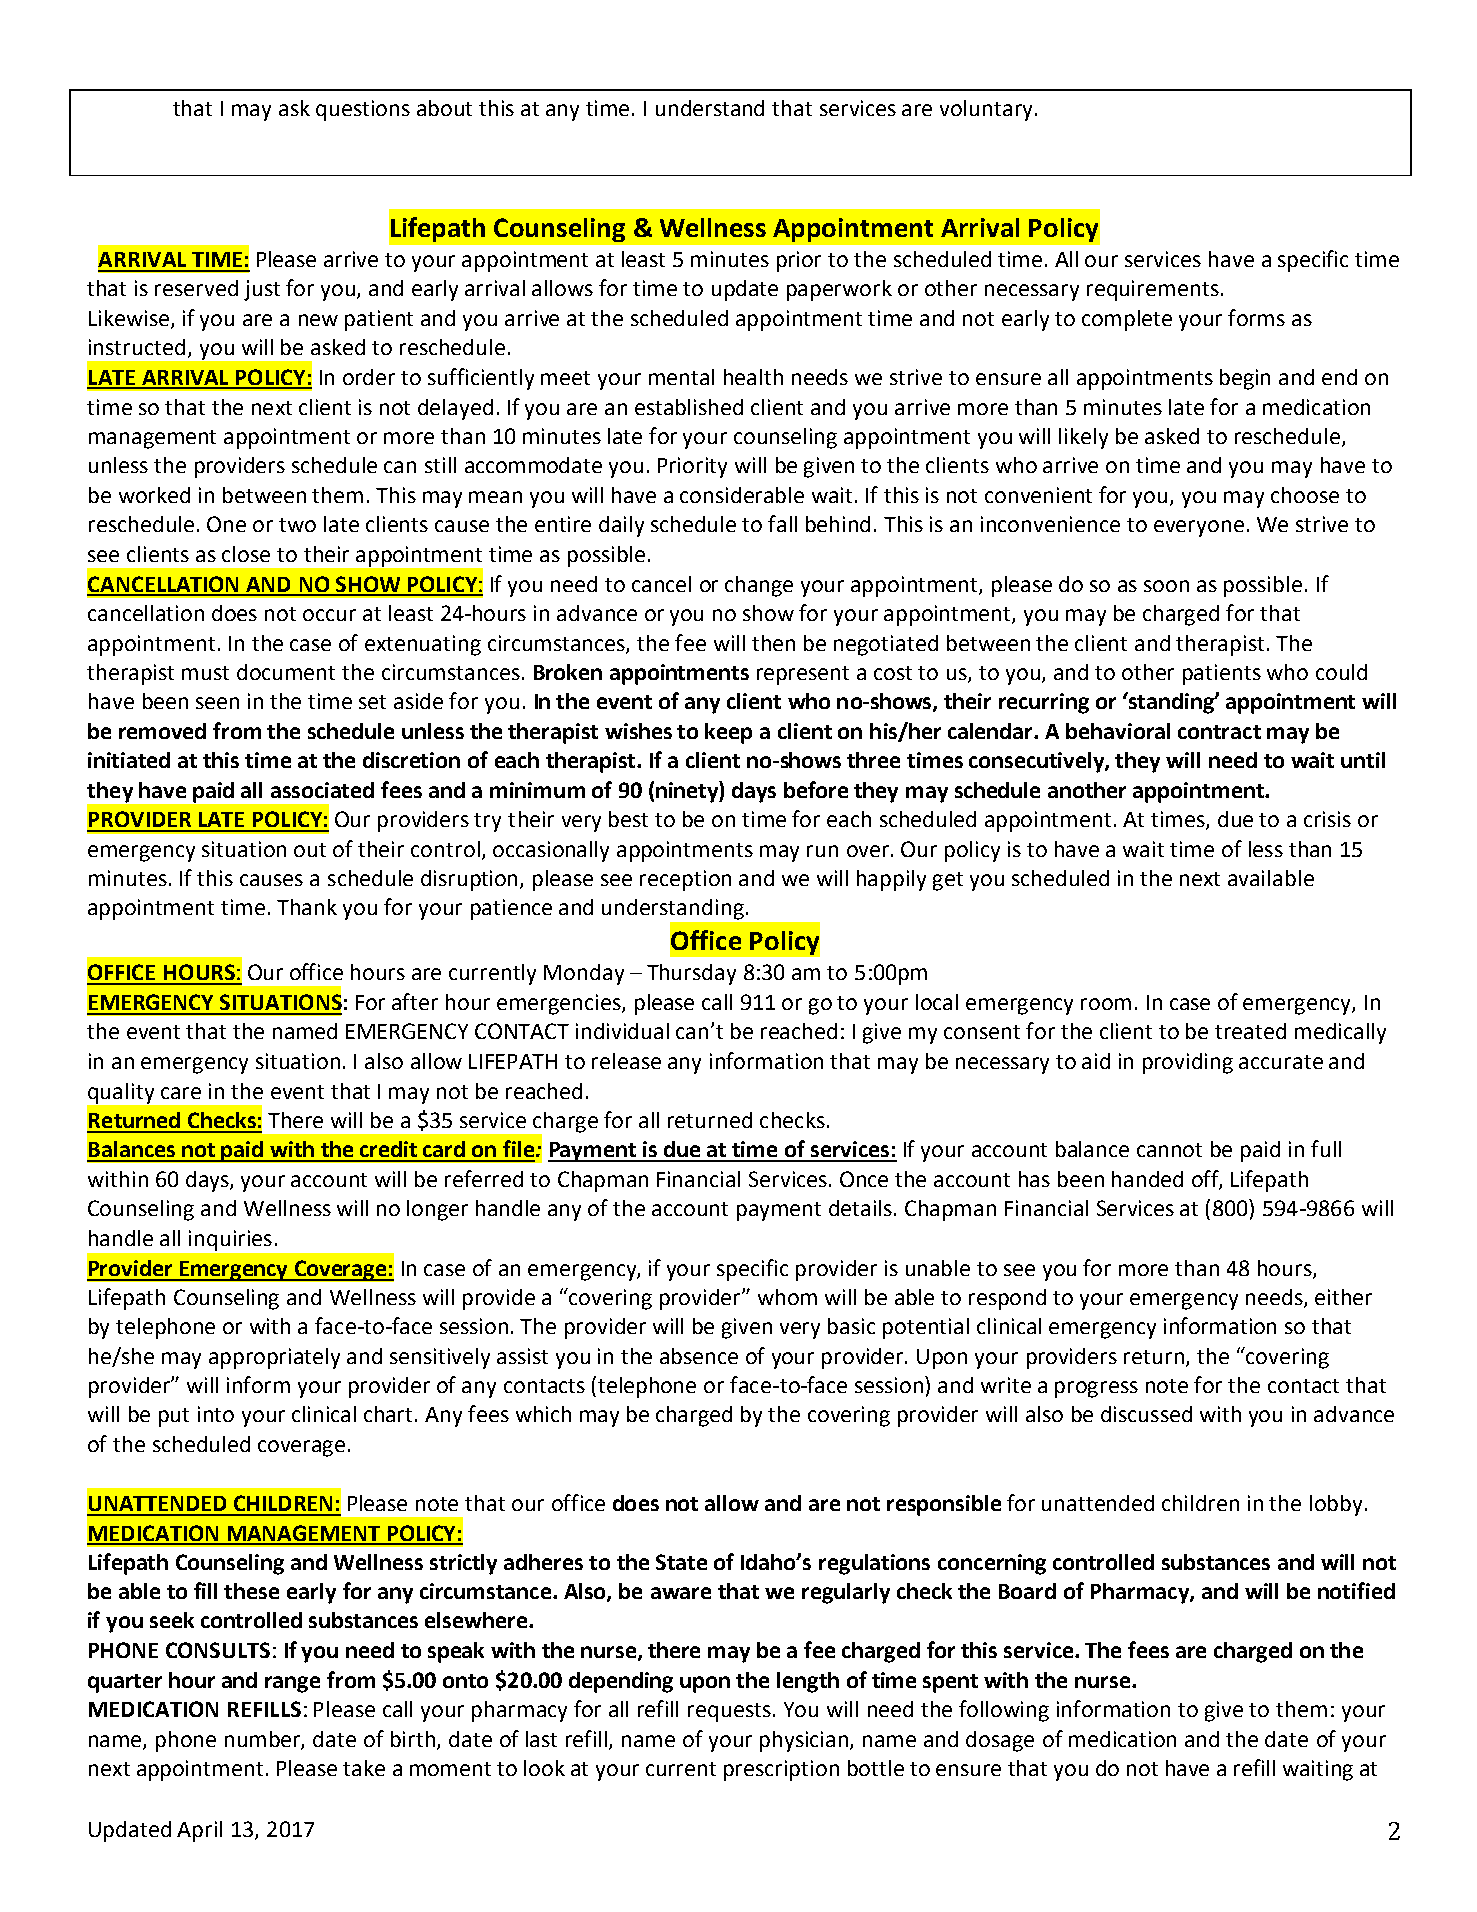  I want to click on inquiries, so click(230, 1240).
